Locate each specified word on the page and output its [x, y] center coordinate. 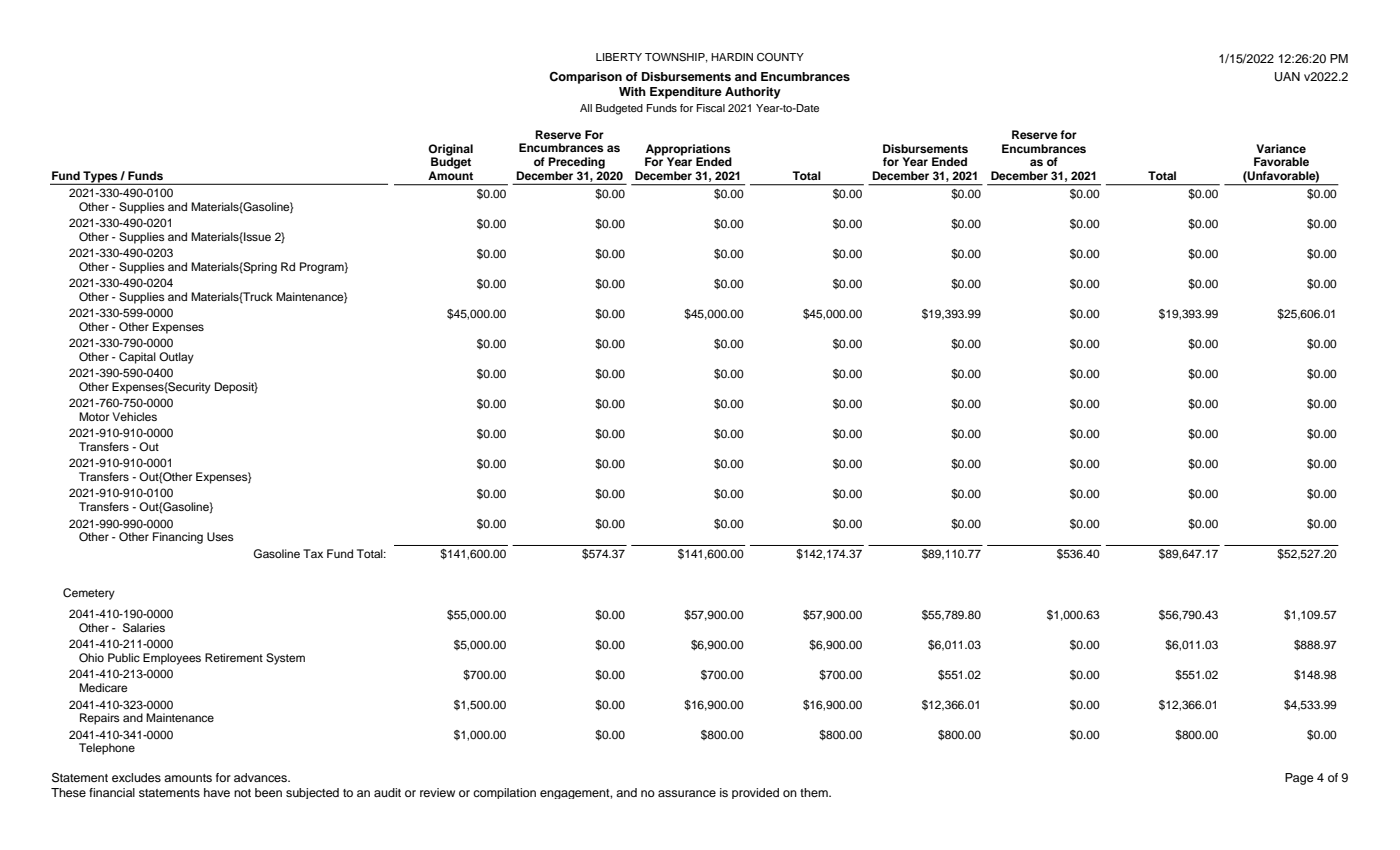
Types [100, 178]
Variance [1281, 148]
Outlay [176, 358]
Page [1299, 779]
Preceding [576, 163]
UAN [1287, 77]
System [285, 659]
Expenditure [686, 93]
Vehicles [134, 416]
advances [262, 777]
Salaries [144, 628]
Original [450, 151]
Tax [313, 553]
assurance [687, 793]
